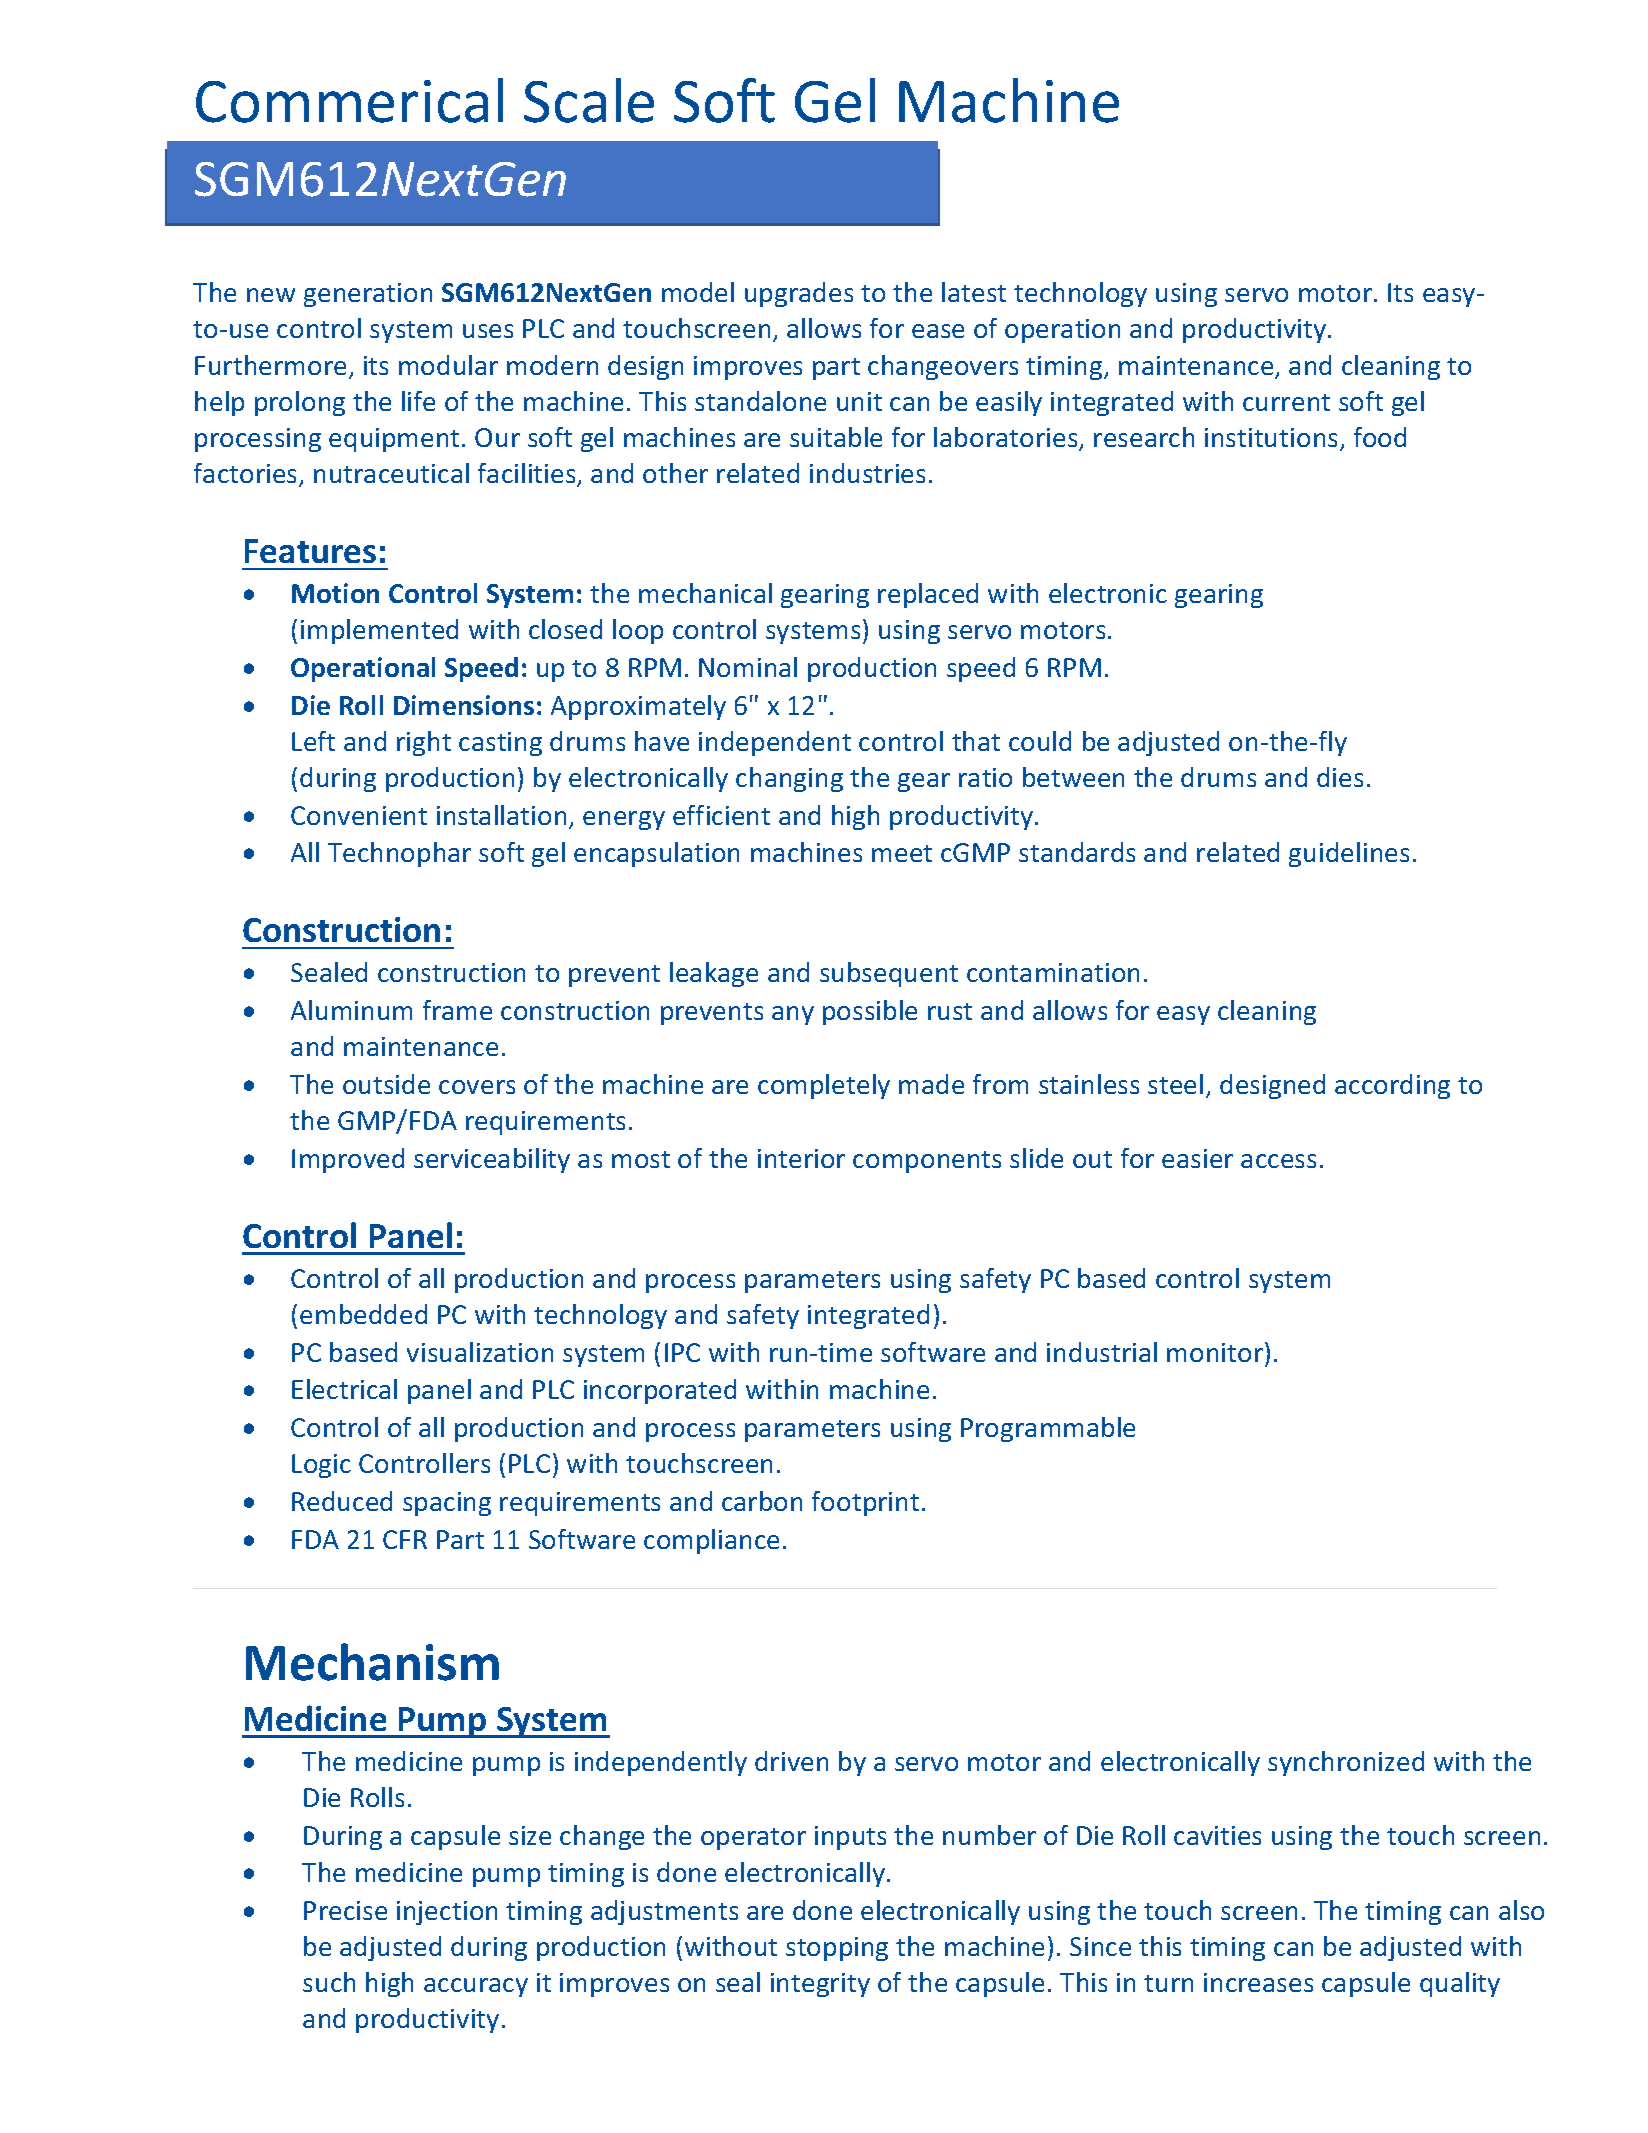 The height and width of the image is (2133, 1648). I want to click on possible, so click(870, 1012).
